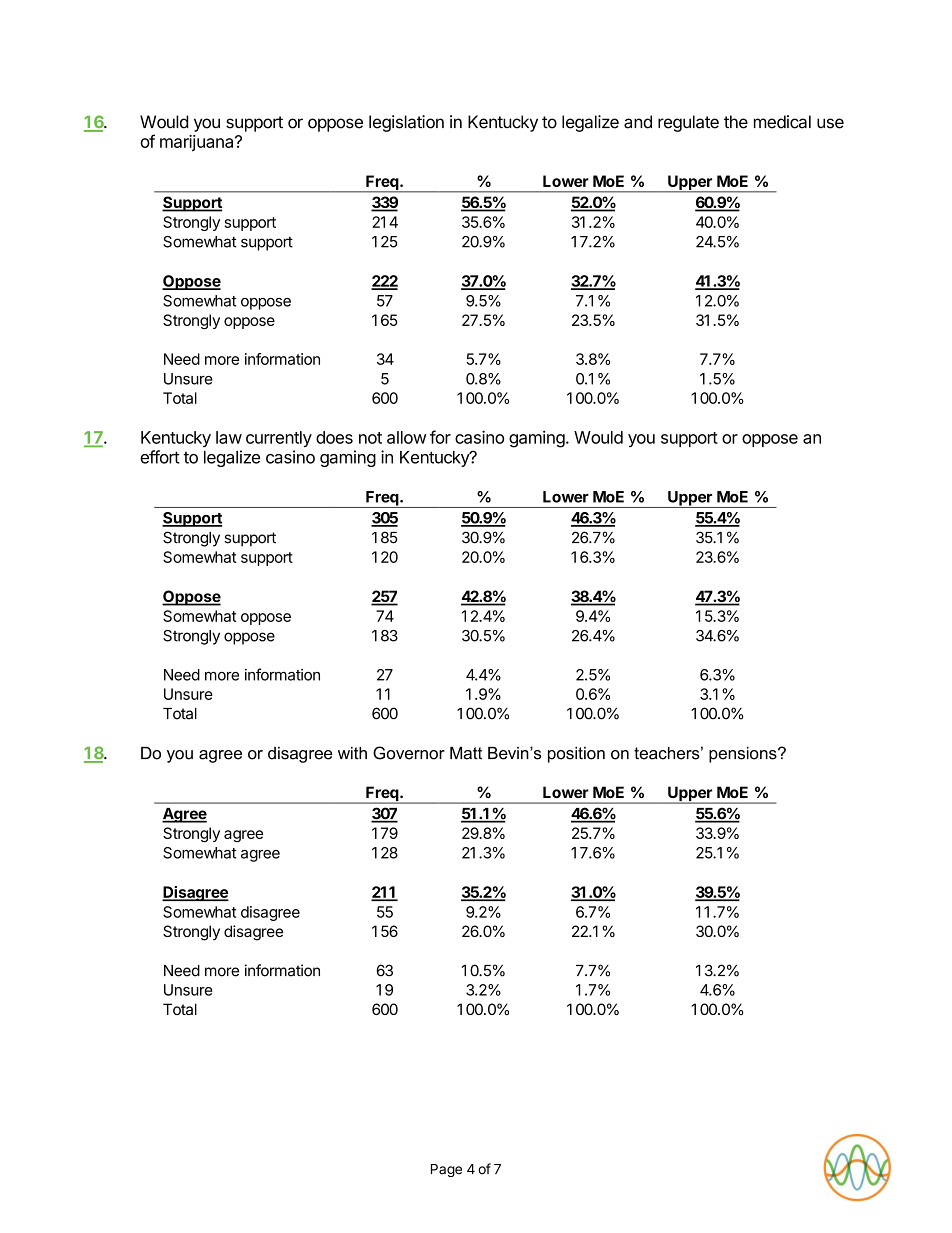  What do you see at coordinates (744, 755) in the screenshot?
I see `pensions` at bounding box center [744, 755].
